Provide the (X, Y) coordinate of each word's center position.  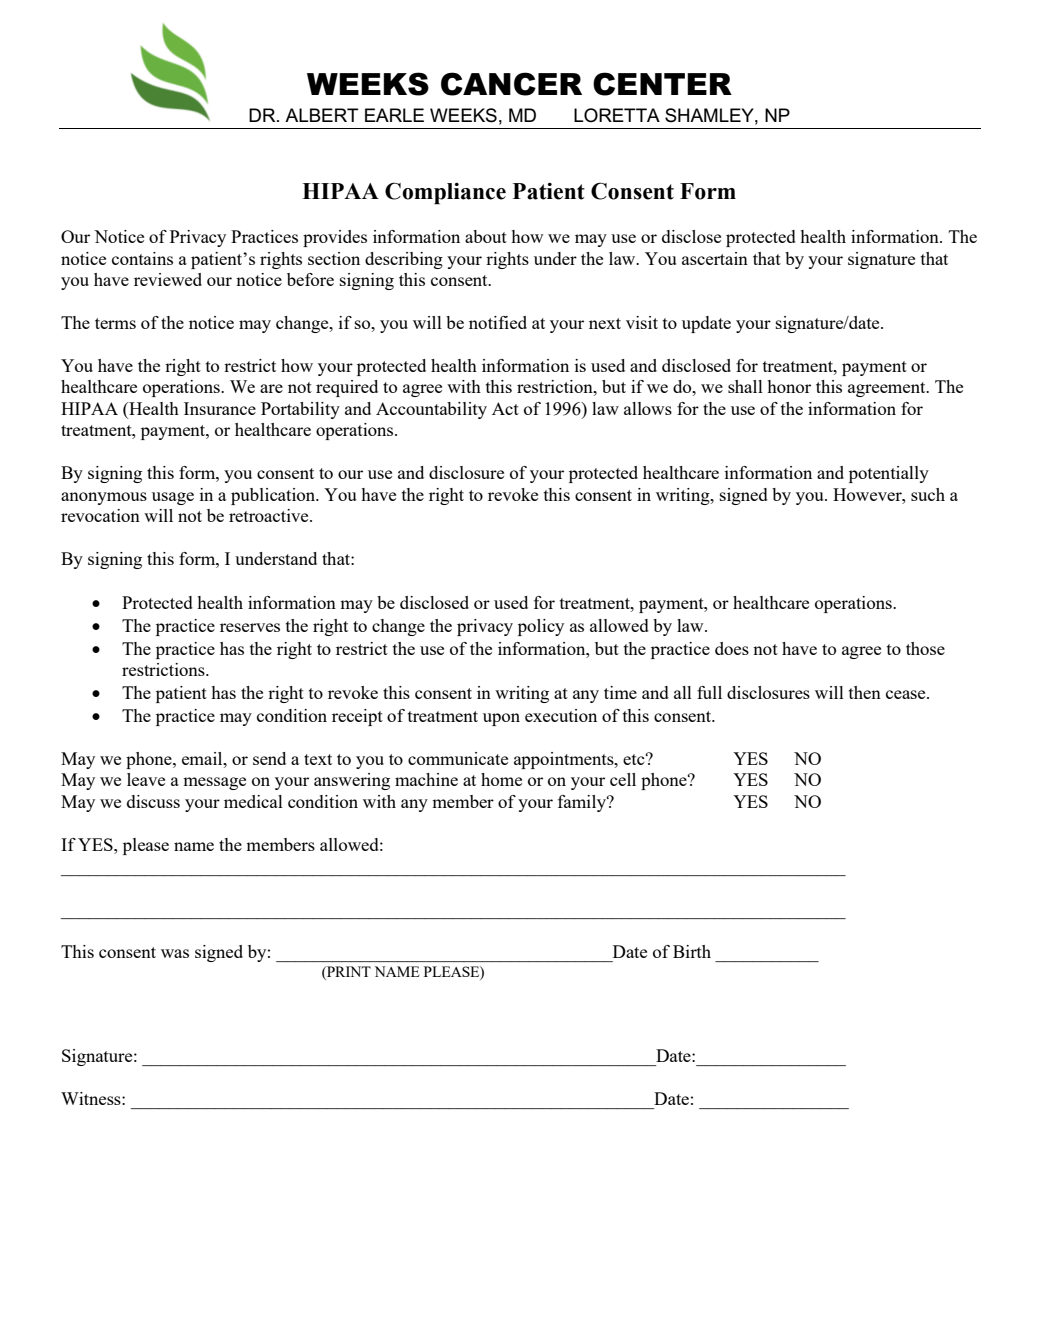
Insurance (220, 408)
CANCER (511, 84)
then (865, 692)
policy (541, 627)
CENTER (662, 84)
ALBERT (322, 115)
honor (789, 386)
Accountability (431, 410)
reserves (250, 627)
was (175, 953)
